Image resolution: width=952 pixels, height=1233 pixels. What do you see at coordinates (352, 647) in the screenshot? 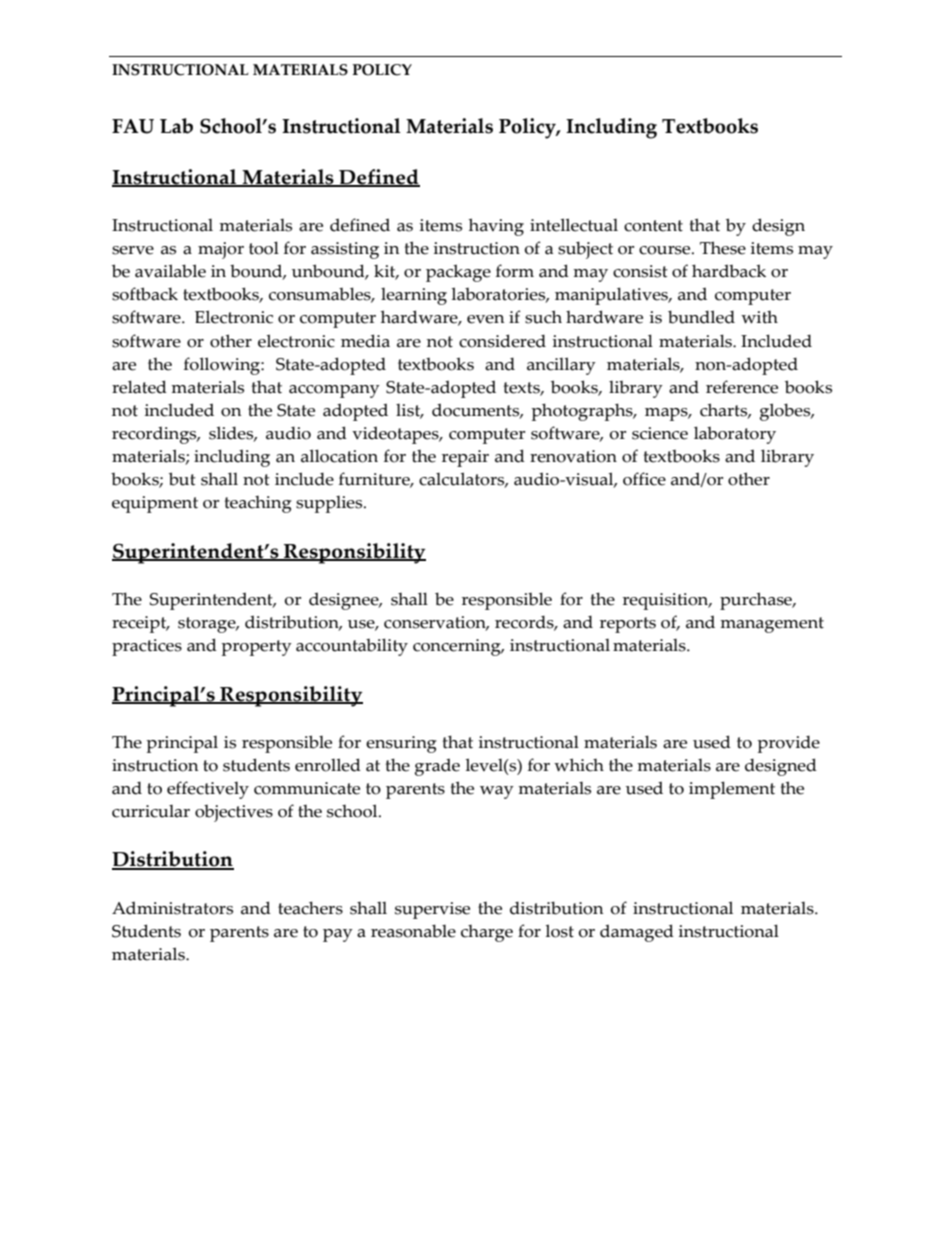
I see `accountability` at bounding box center [352, 647].
